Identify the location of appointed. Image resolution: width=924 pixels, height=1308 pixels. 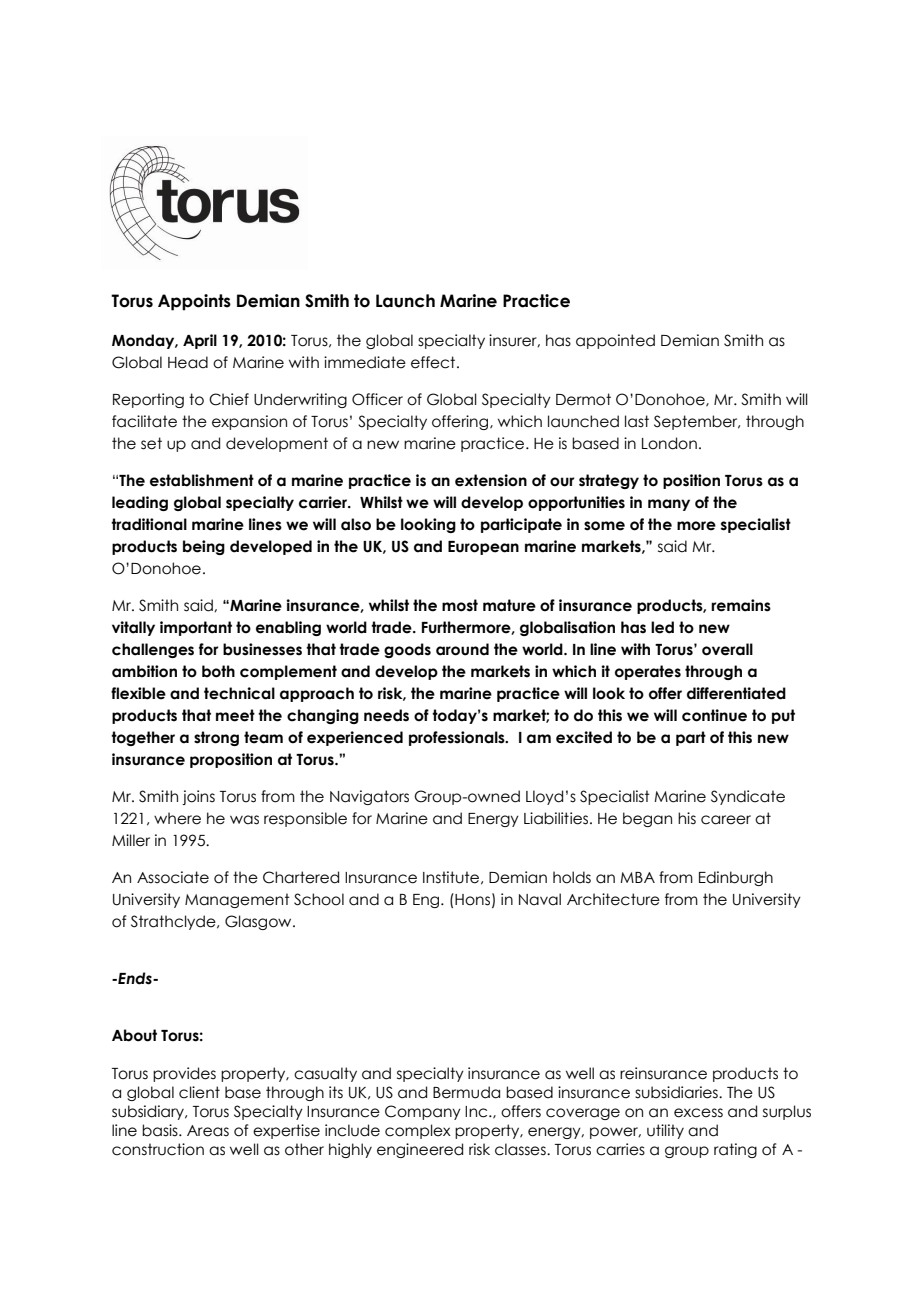
(615, 341).
